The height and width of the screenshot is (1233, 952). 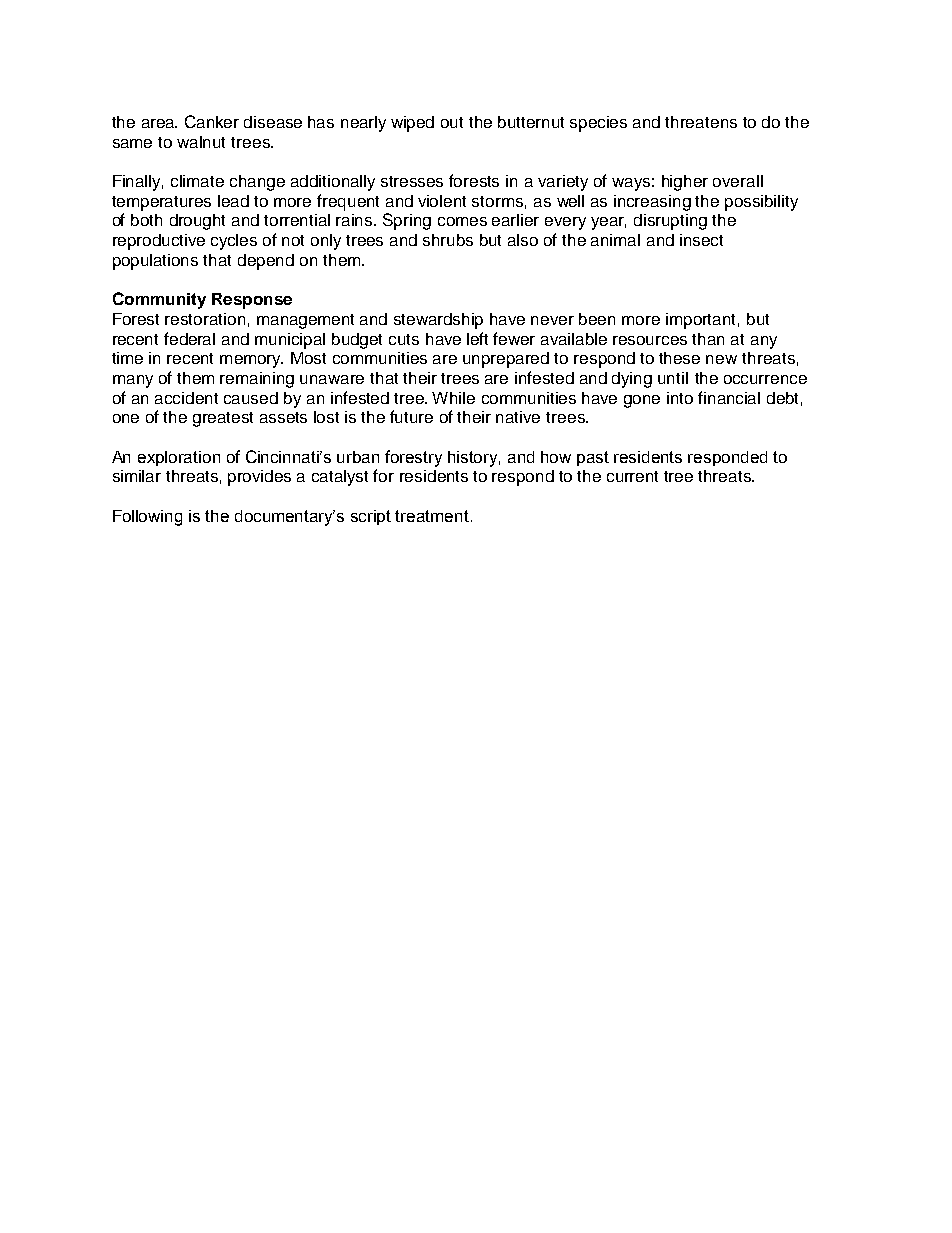 What do you see at coordinates (147, 518) in the screenshot?
I see `Following` at bounding box center [147, 518].
